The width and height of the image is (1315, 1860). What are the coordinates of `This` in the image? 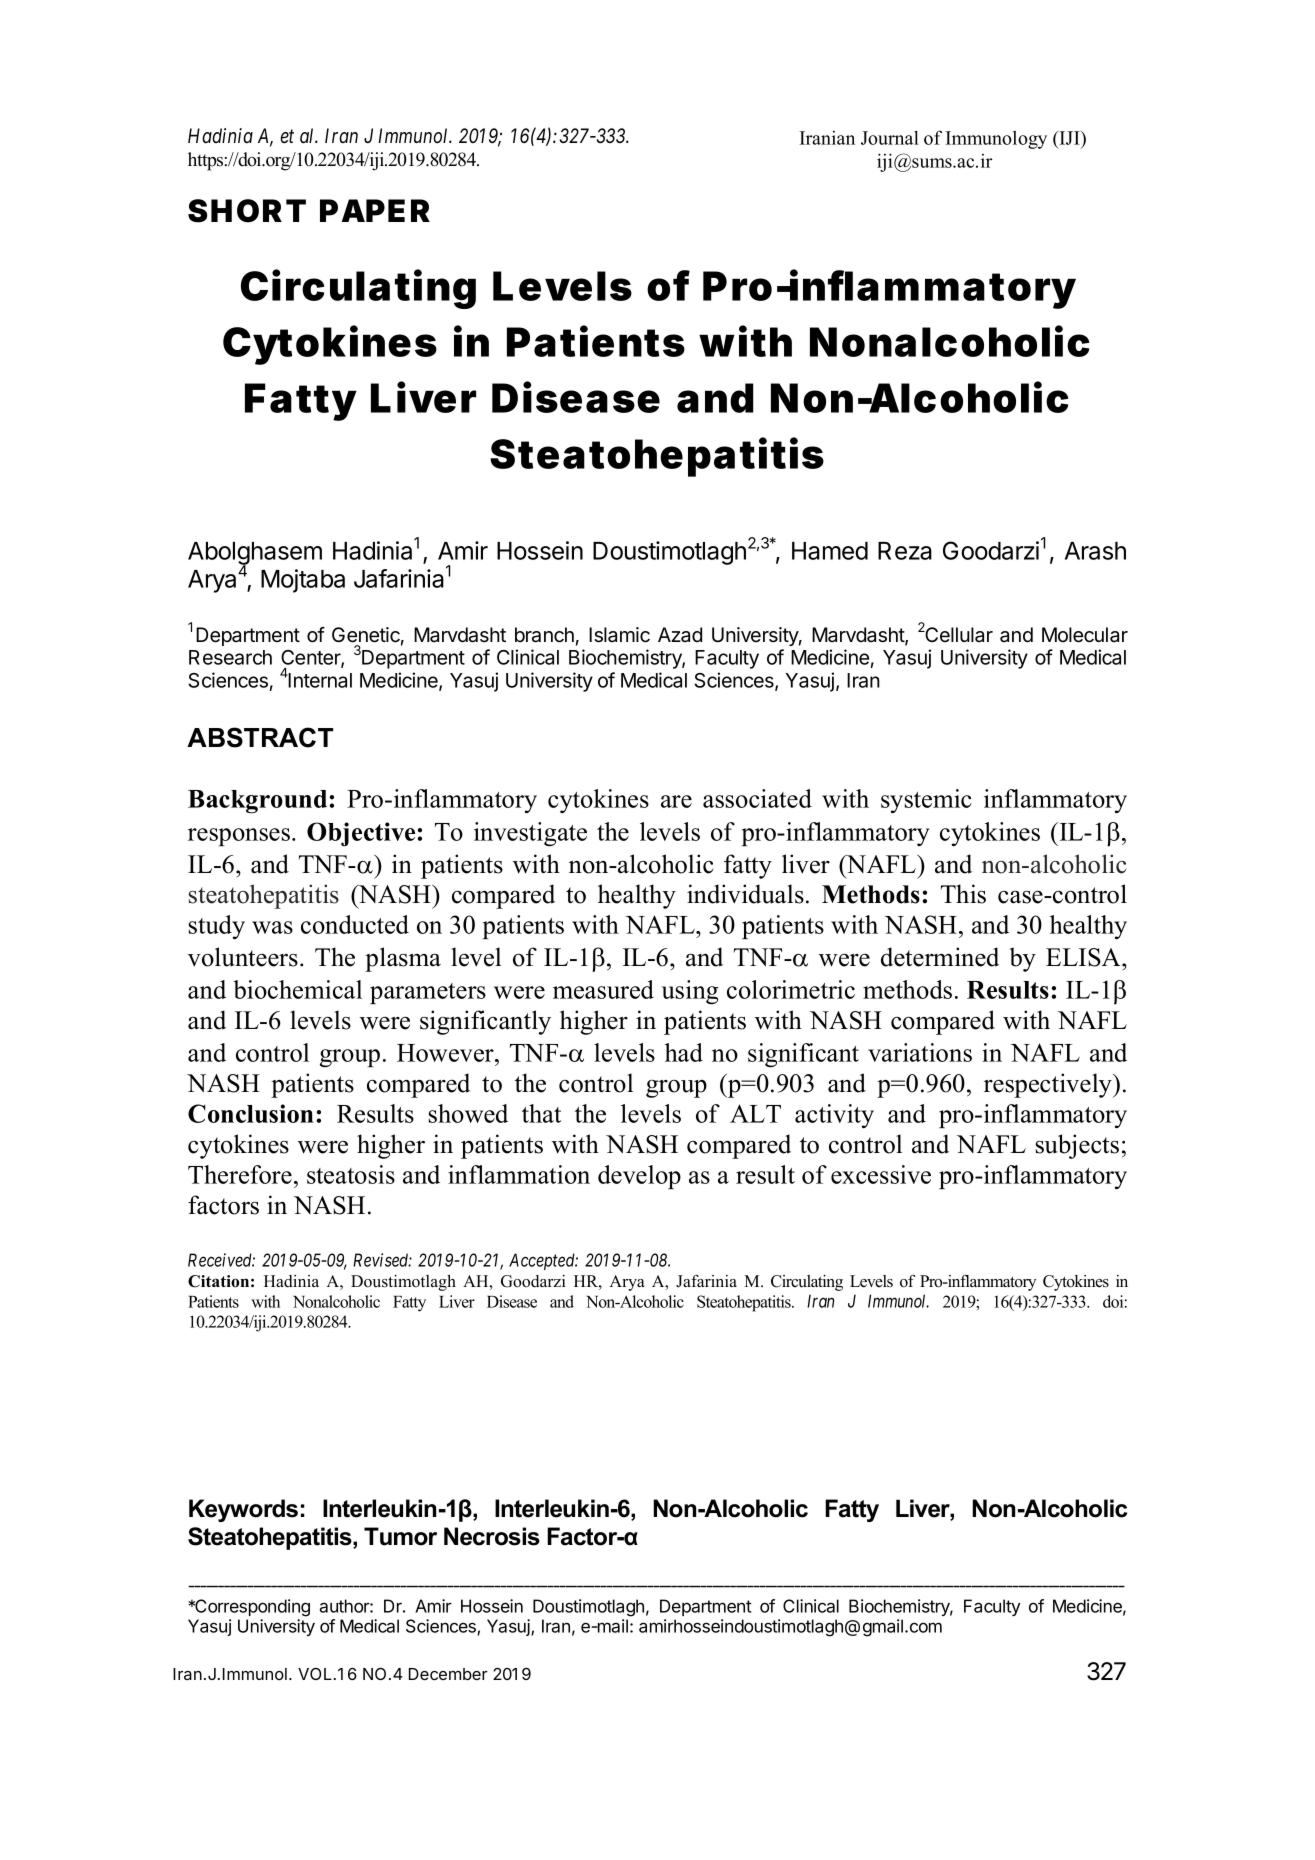 It's located at (963, 894).
